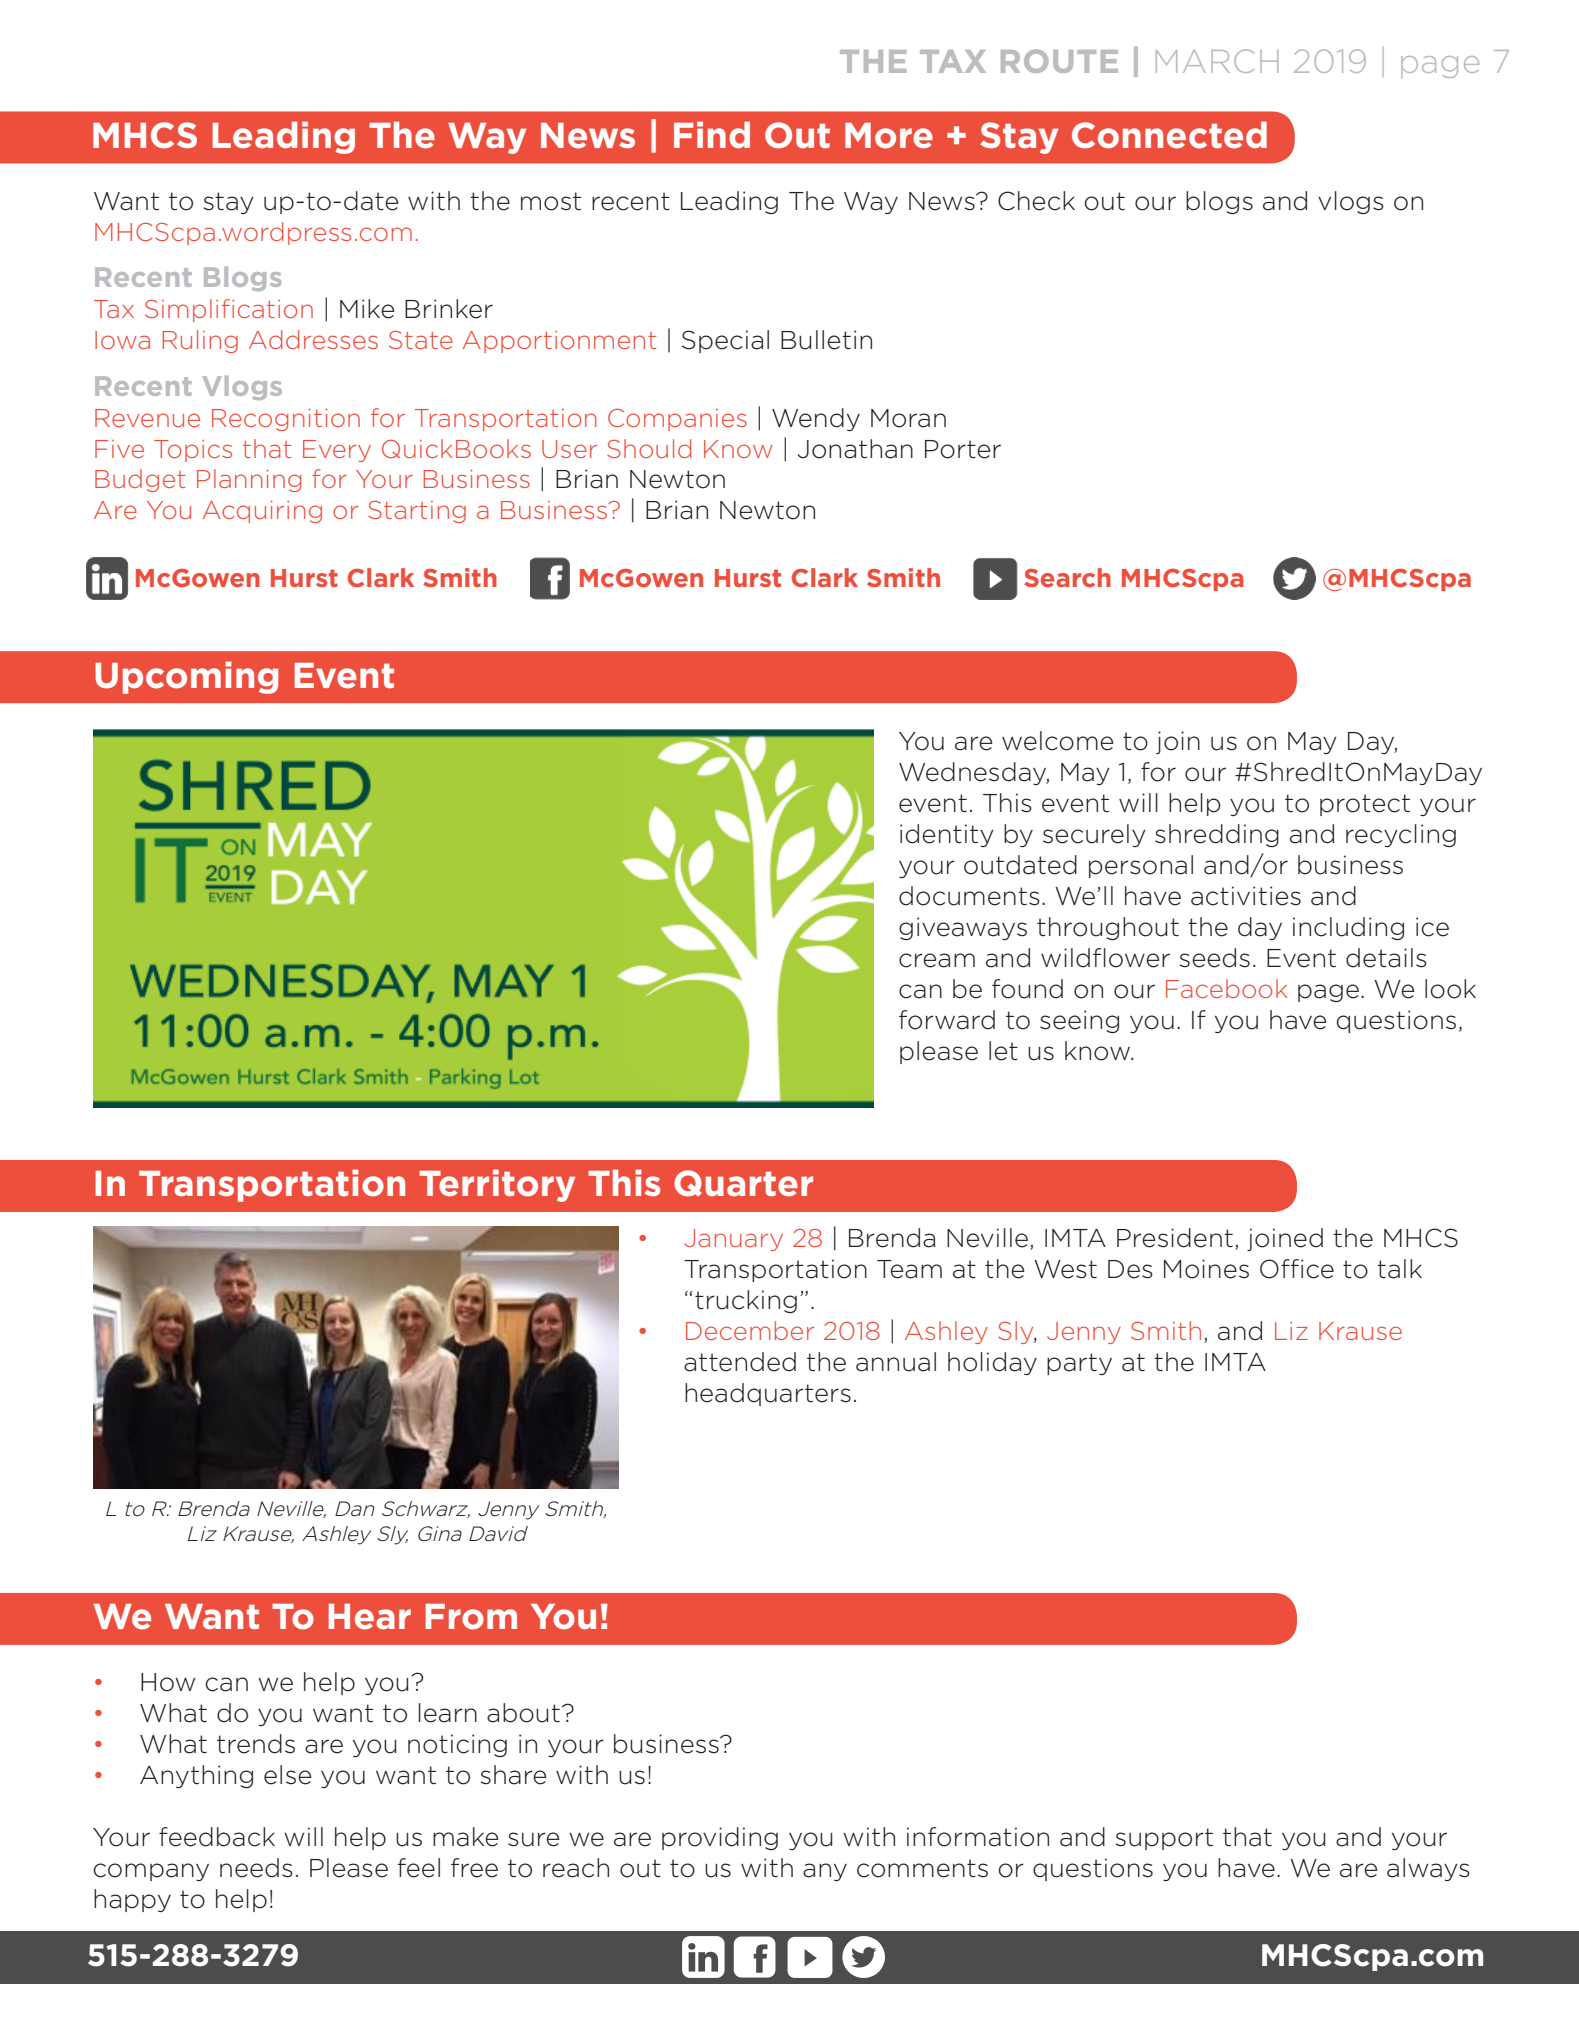 Image resolution: width=1579 pixels, height=2043 pixels. What do you see at coordinates (229, 310) in the screenshot?
I see `Simplification` at bounding box center [229, 310].
